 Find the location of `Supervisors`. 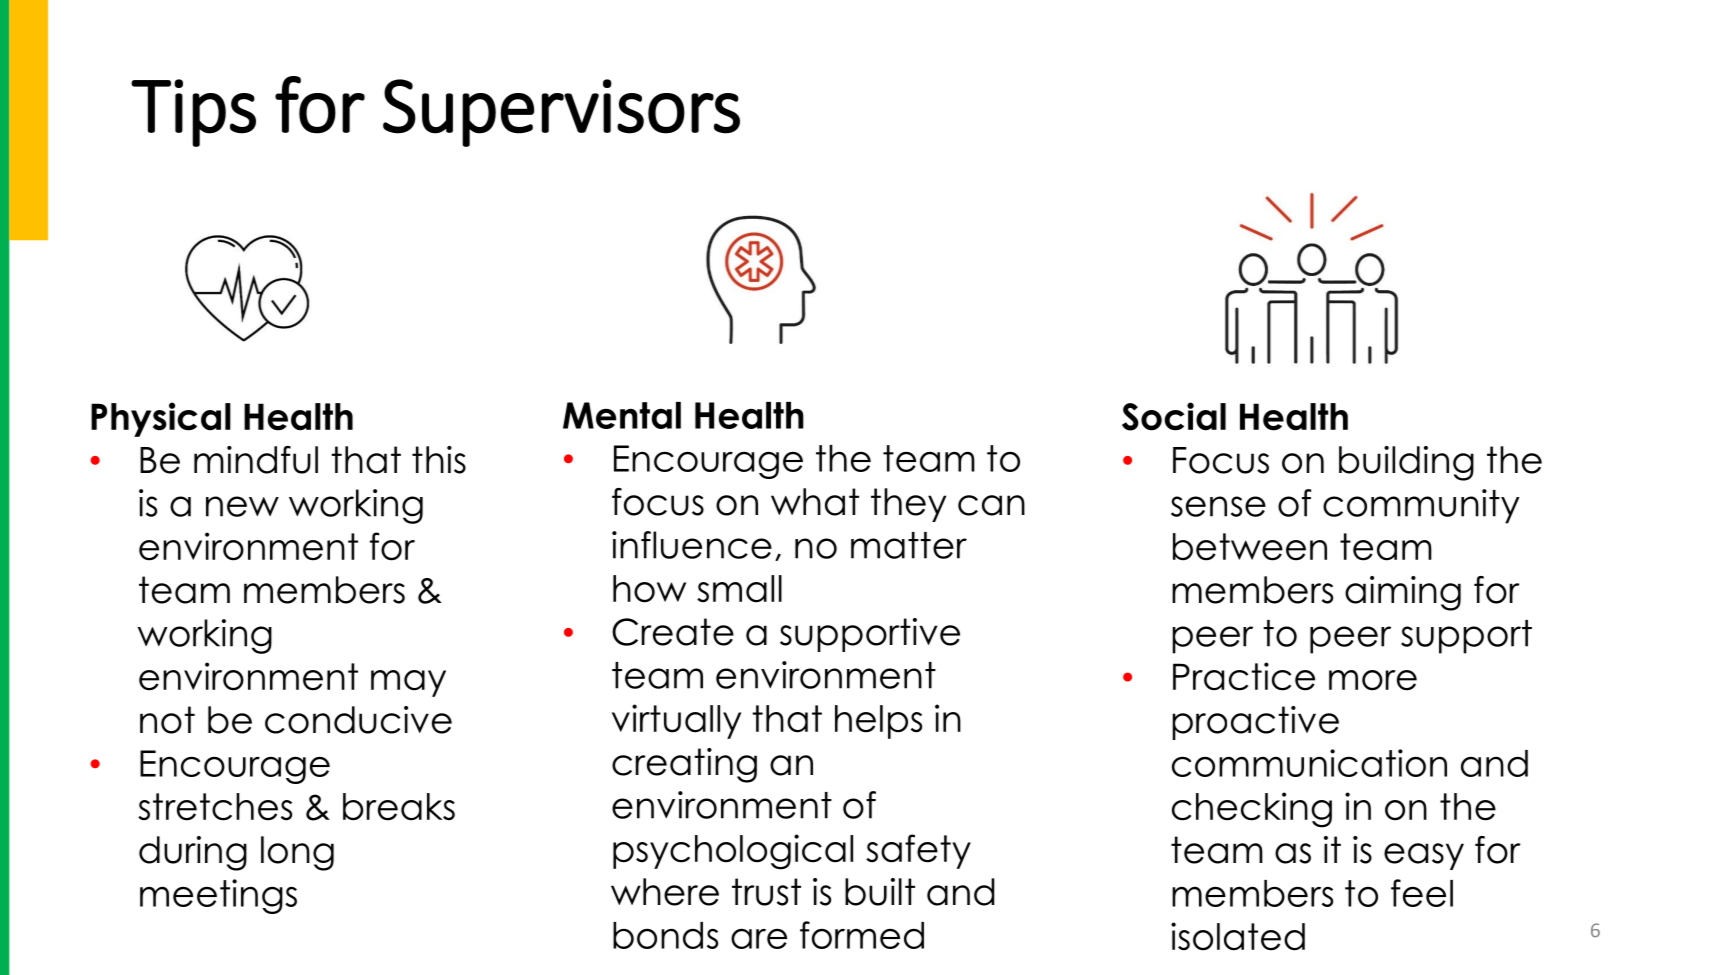

Supervisors is located at coordinates (561, 113).
